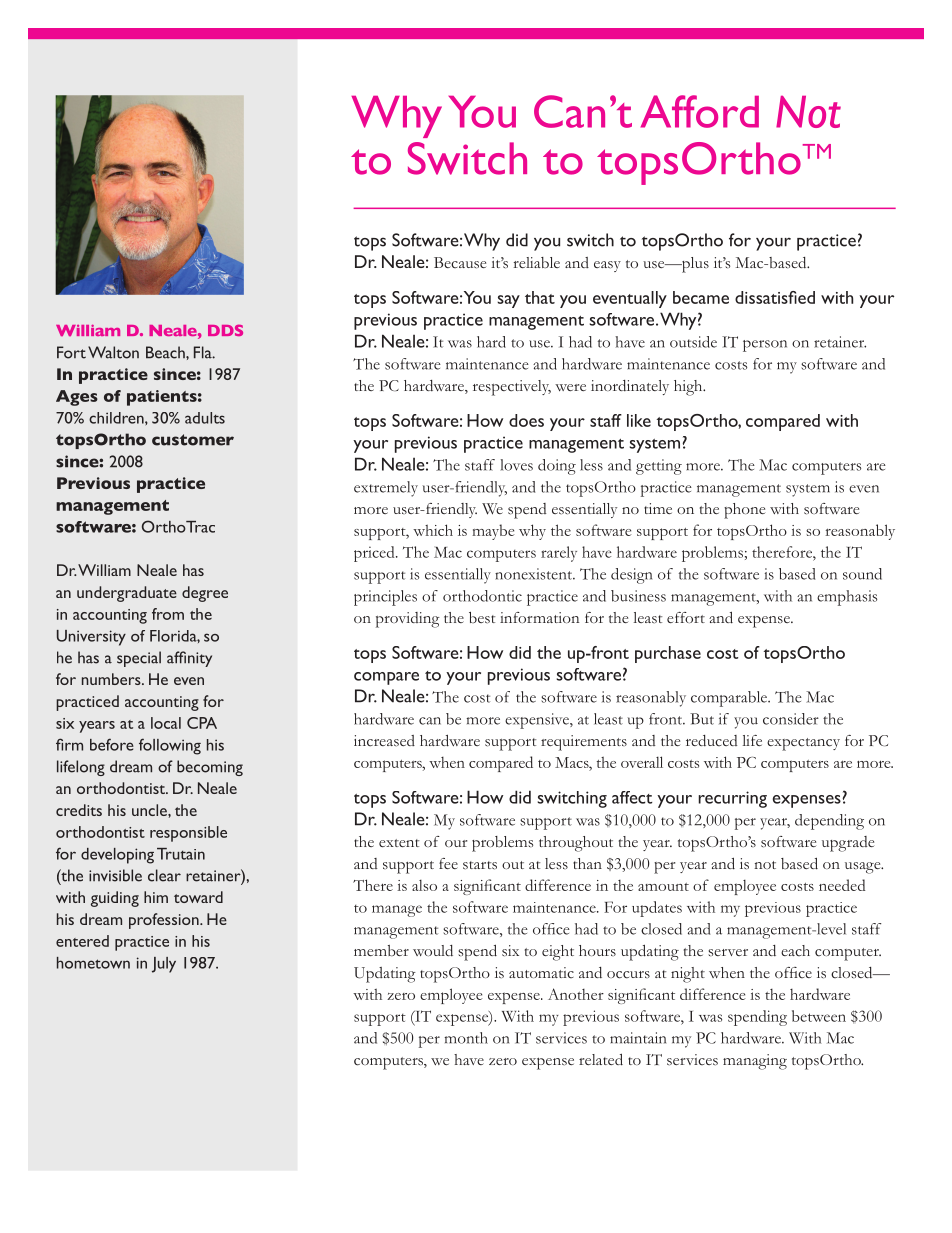  Describe the element at coordinates (460, 263) in the screenshot. I see `Because` at that location.
